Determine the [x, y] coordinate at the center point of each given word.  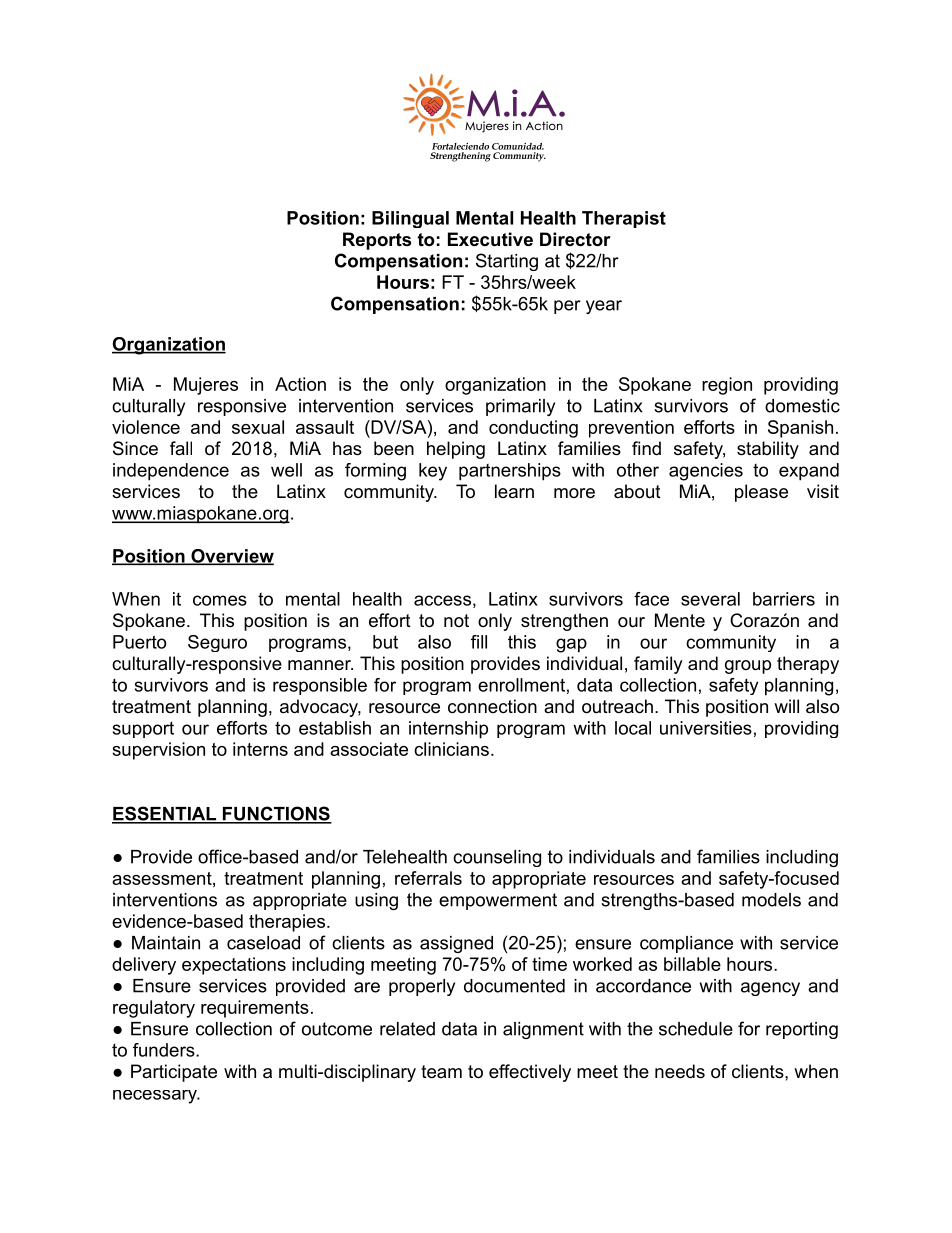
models [771, 900]
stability [768, 450]
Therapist [624, 219]
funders [165, 1050]
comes [220, 600]
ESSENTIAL [165, 814]
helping [456, 450]
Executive [490, 239]
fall [181, 448]
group [748, 667]
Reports [377, 241]
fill [479, 642]
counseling [497, 858]
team [441, 1072]
